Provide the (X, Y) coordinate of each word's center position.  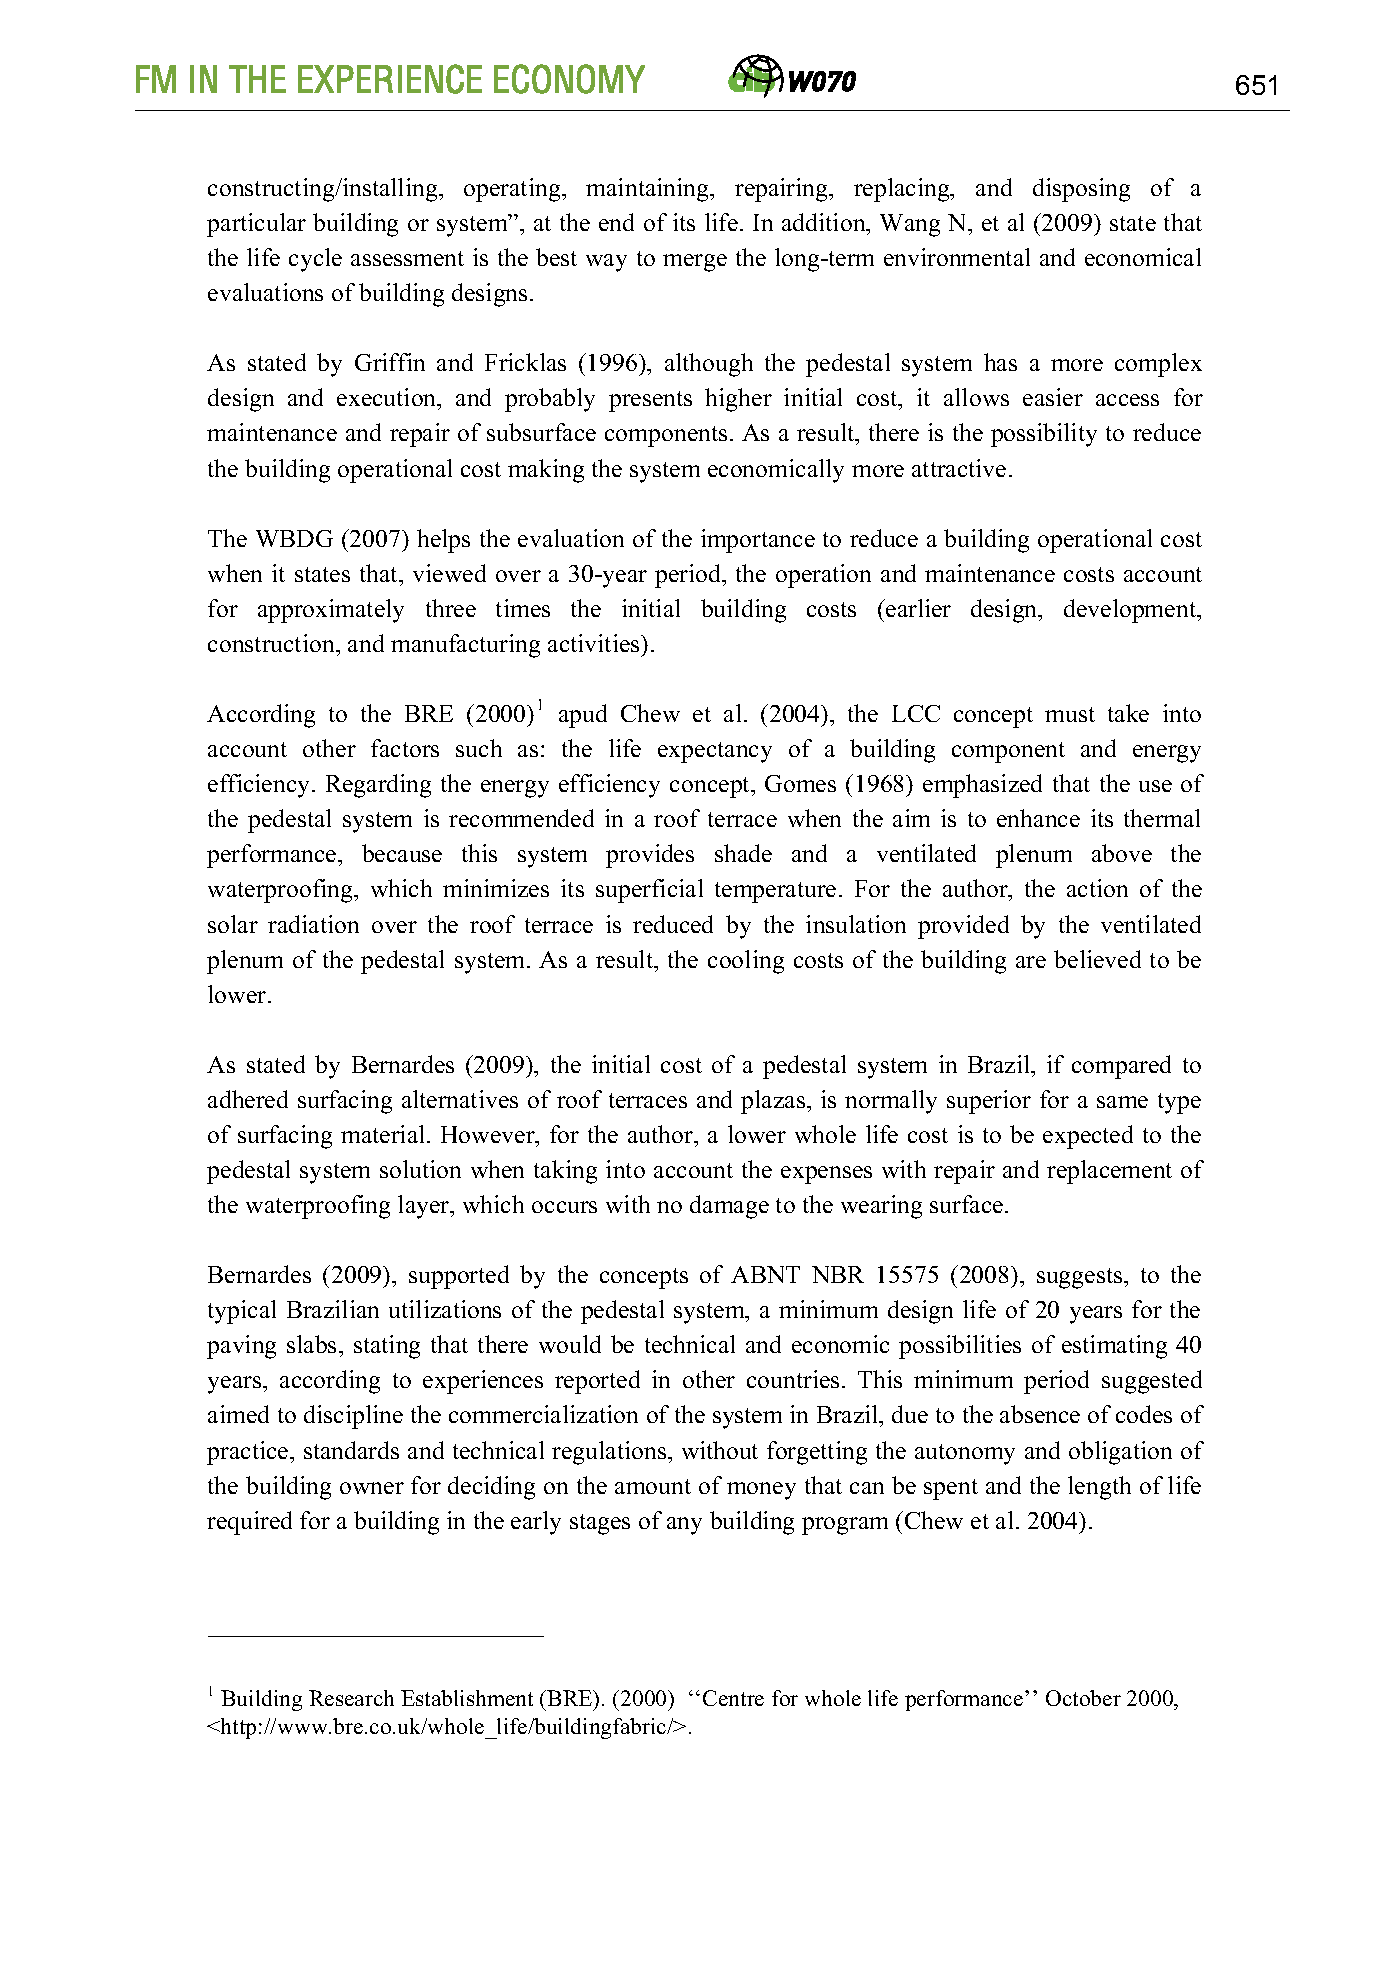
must (1070, 714)
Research (351, 1698)
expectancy (715, 752)
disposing (1081, 190)
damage (729, 1207)
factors (405, 748)
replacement (1109, 1172)
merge (695, 263)
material (384, 1134)
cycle (315, 260)
